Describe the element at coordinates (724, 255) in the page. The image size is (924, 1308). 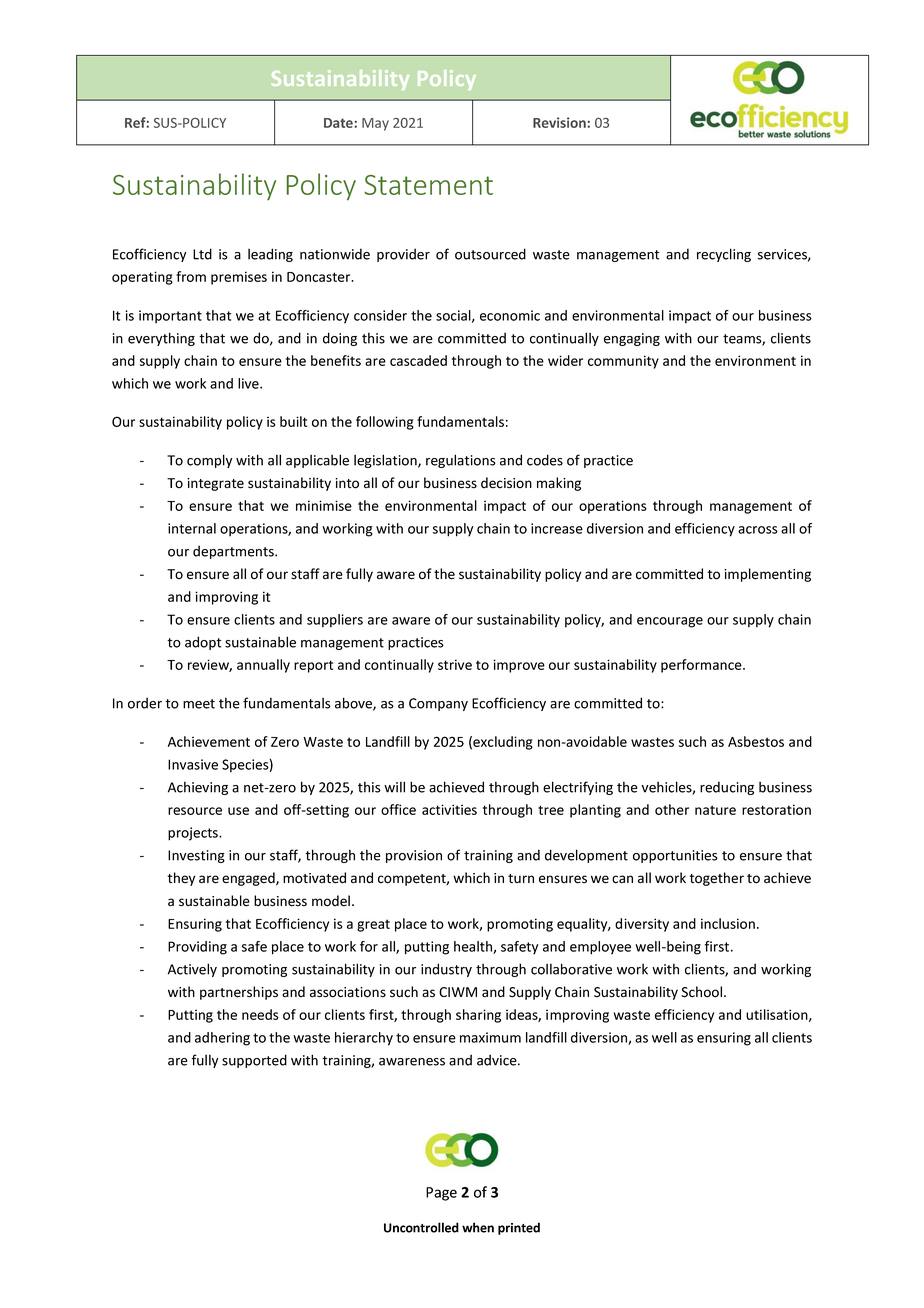
I see `recycling` at that location.
